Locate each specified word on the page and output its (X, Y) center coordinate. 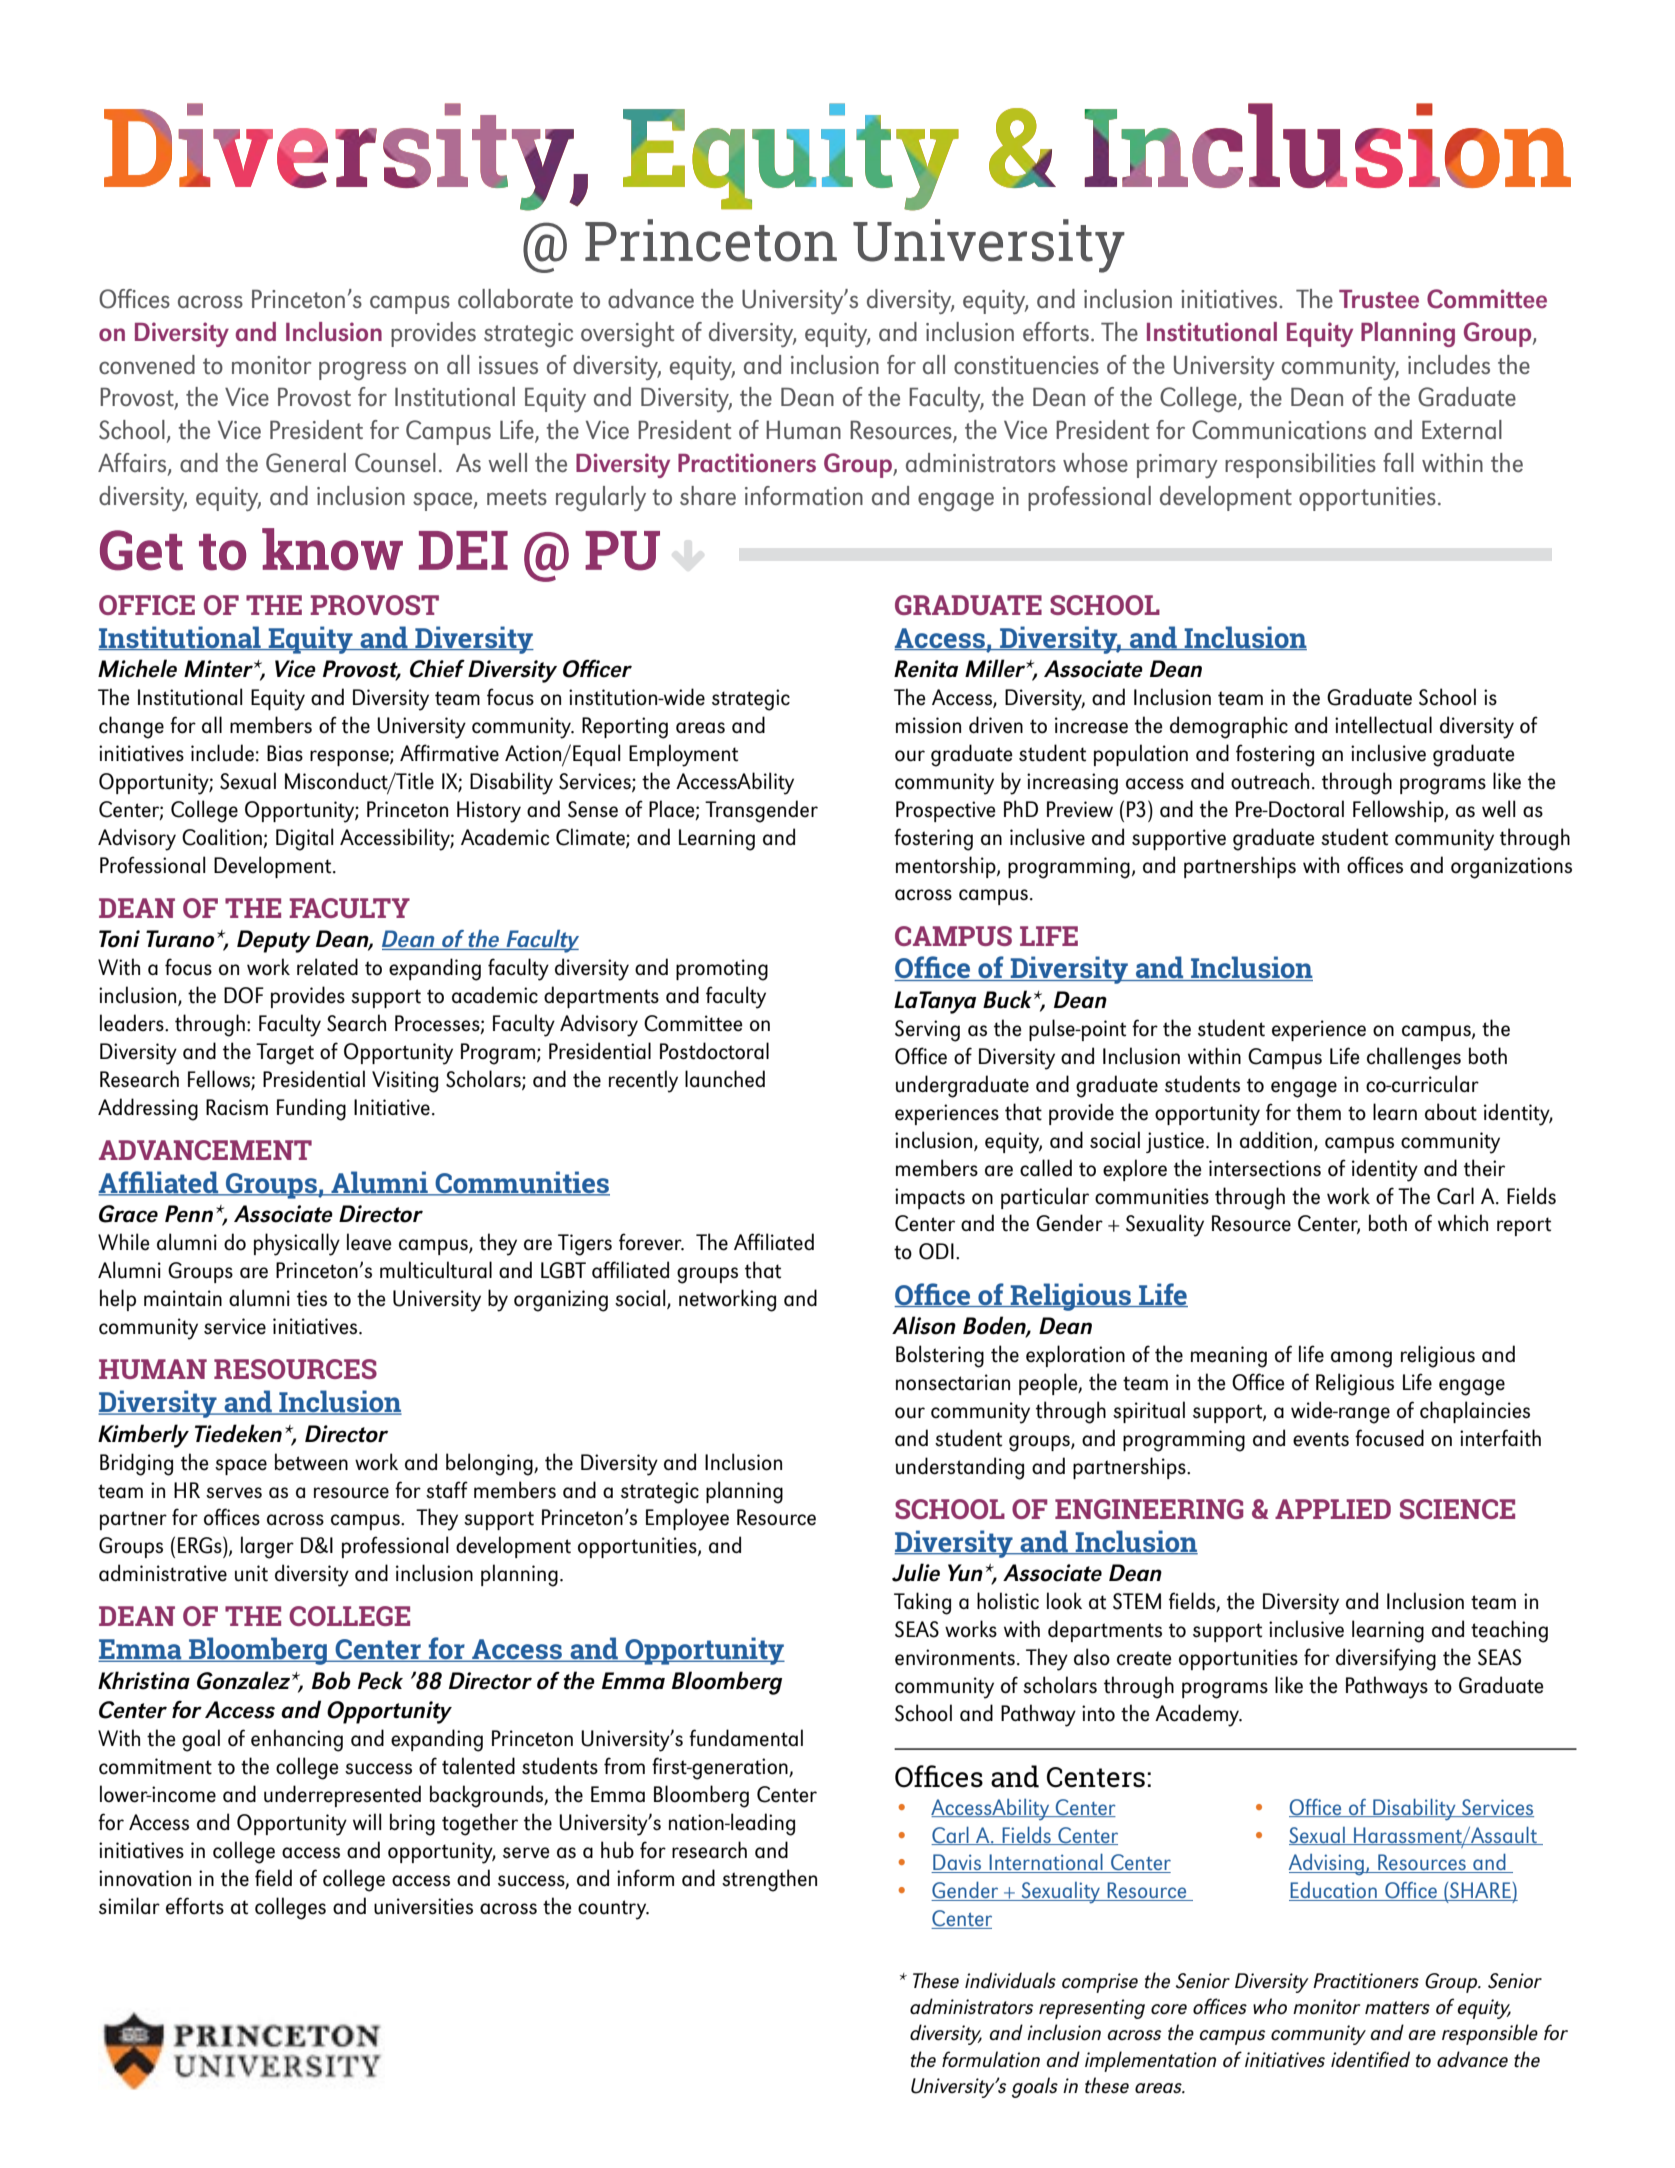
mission (928, 725)
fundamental (746, 1738)
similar (129, 1906)
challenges (1414, 1058)
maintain (183, 1298)
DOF (244, 995)
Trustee (1379, 299)
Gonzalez (245, 1680)
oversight (627, 334)
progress (362, 370)
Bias (285, 753)
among (1361, 1359)
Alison (924, 1325)
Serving (927, 1031)
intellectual (1383, 725)
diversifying (1386, 1659)
